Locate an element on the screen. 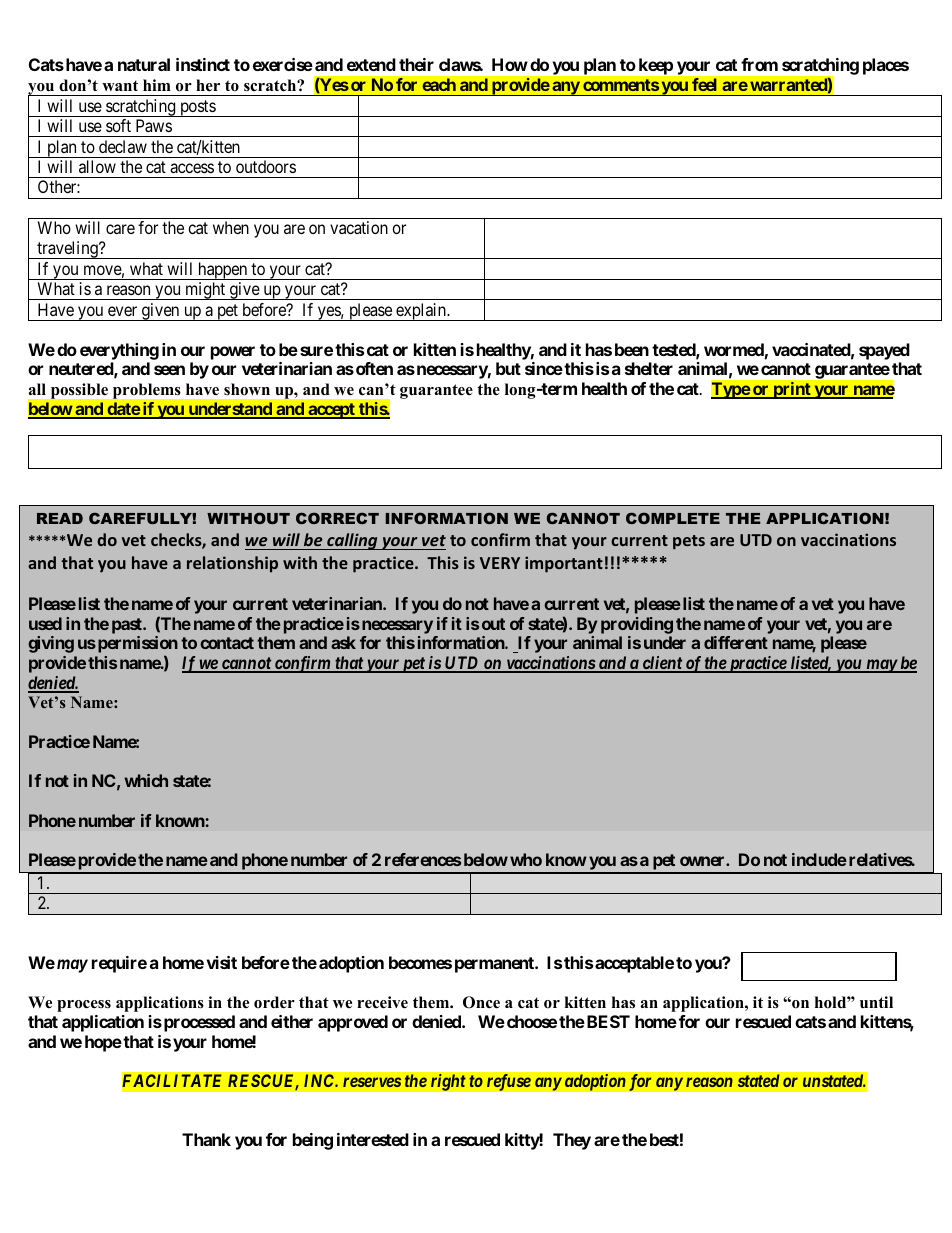 The image size is (952, 1233). until is located at coordinates (876, 1002).
